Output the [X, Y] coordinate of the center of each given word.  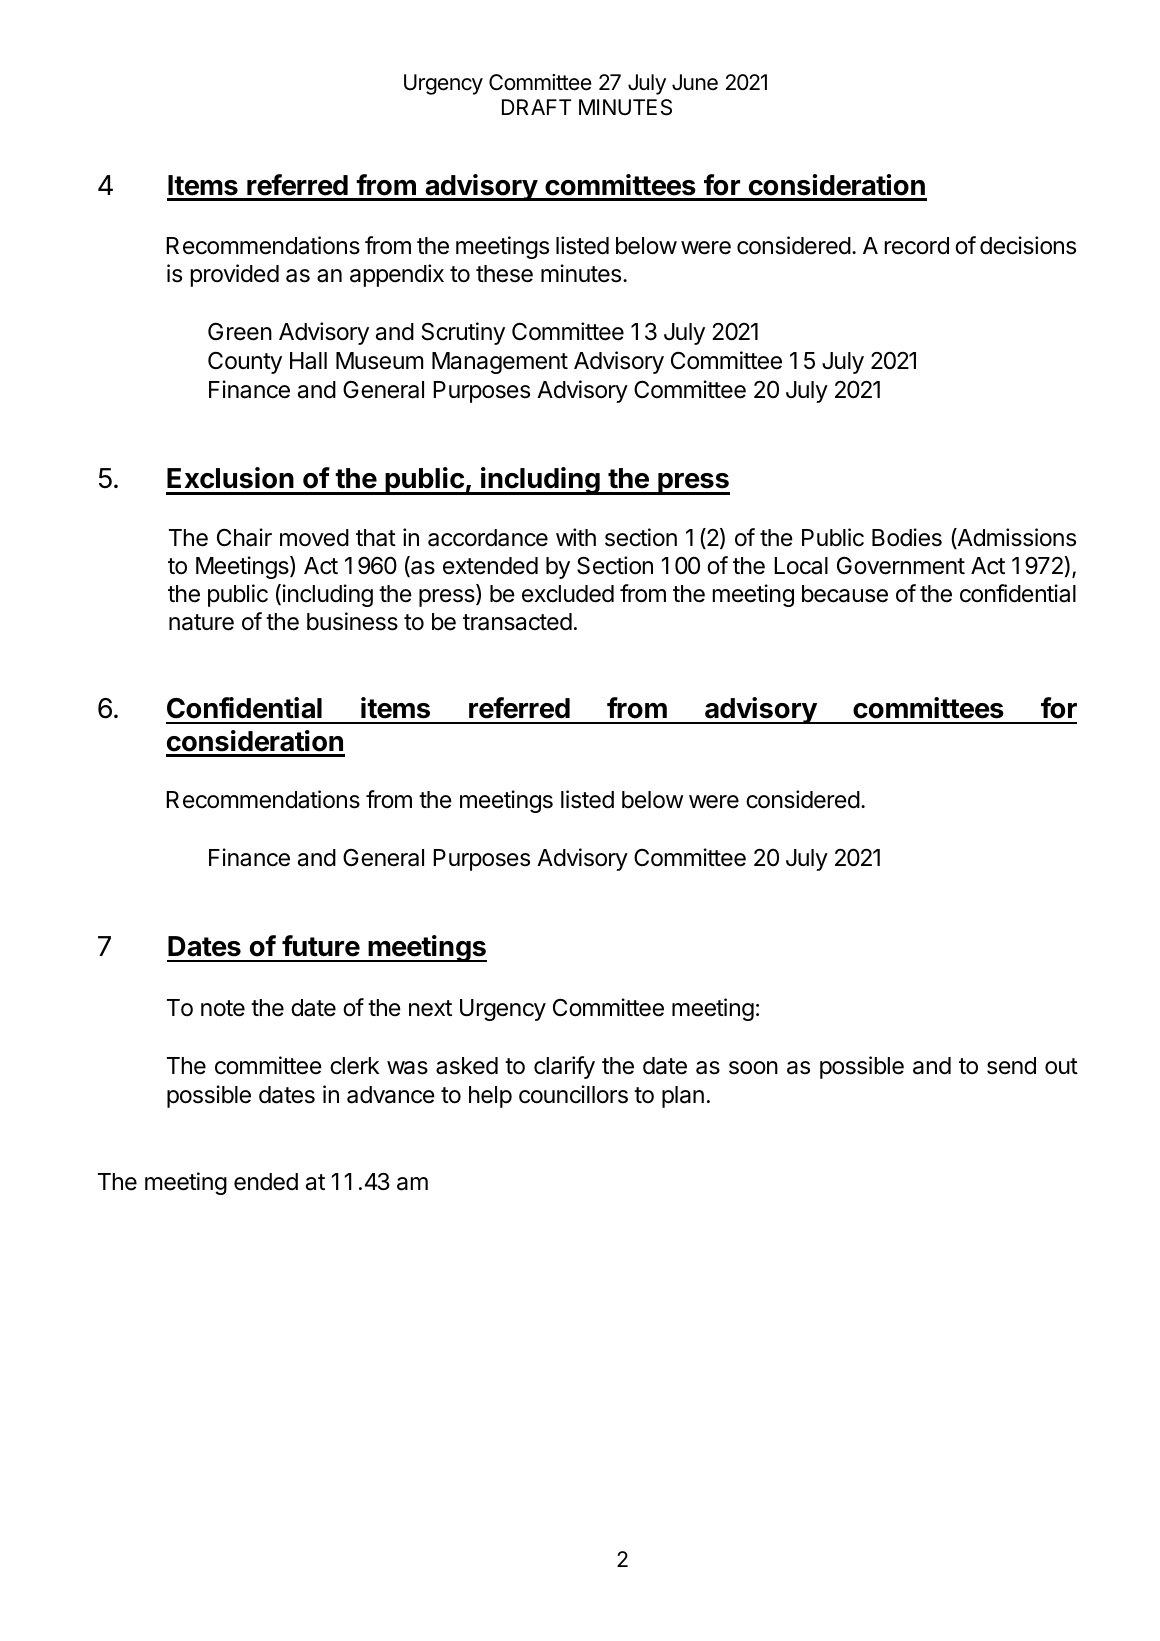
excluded [568, 594]
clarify [564, 1067]
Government [901, 565]
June [695, 82]
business [352, 621]
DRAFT [536, 107]
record [917, 246]
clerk [354, 1066]
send [1011, 1066]
